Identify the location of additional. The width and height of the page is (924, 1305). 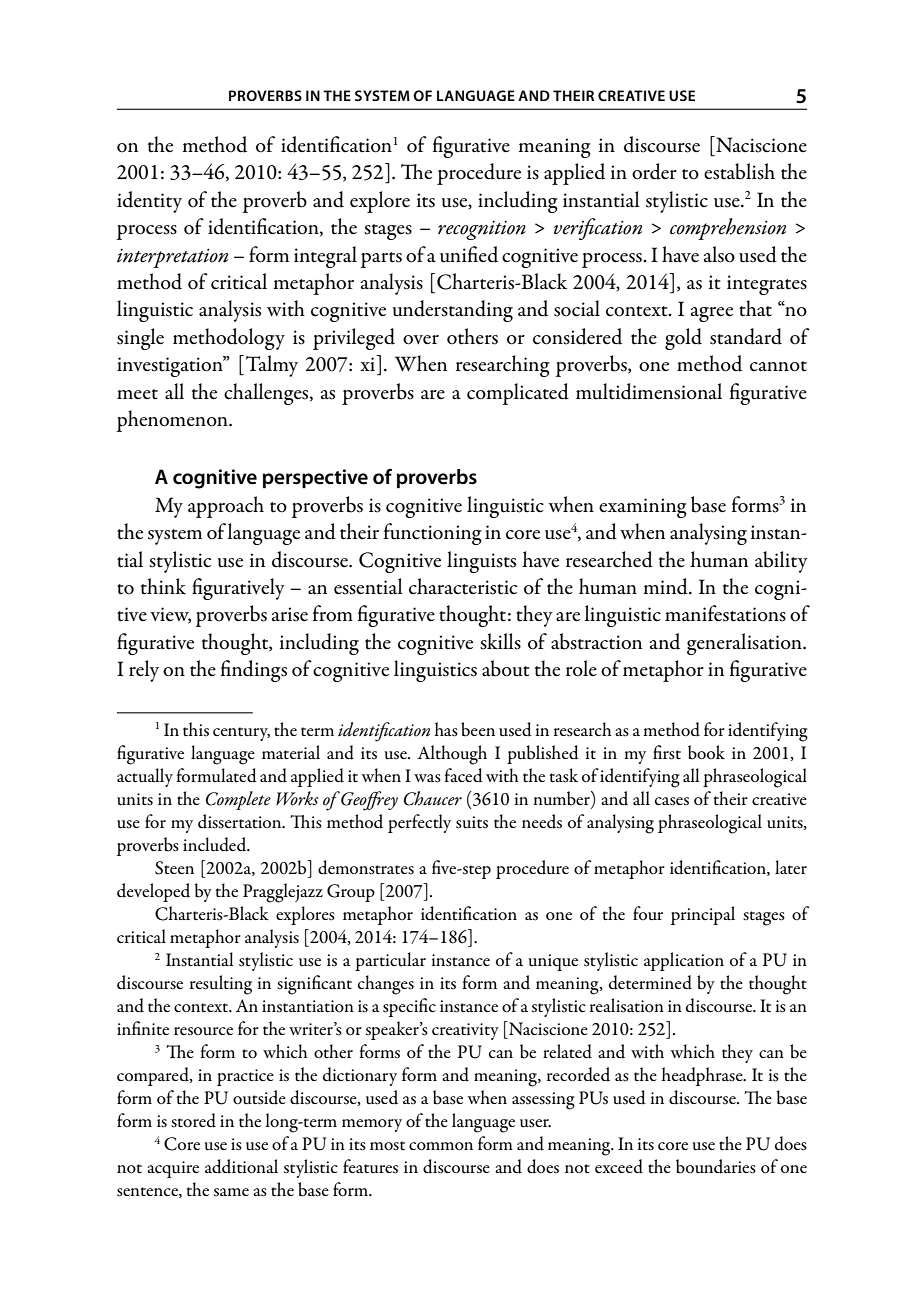
(241, 1166).
